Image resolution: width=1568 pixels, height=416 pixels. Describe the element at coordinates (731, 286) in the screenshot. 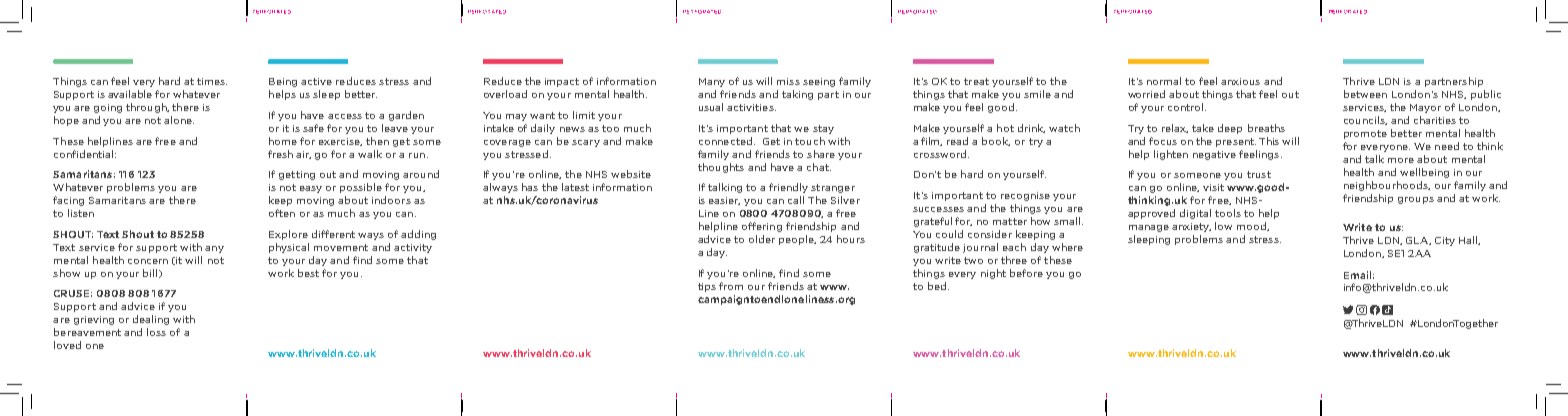

I see `from` at that location.
